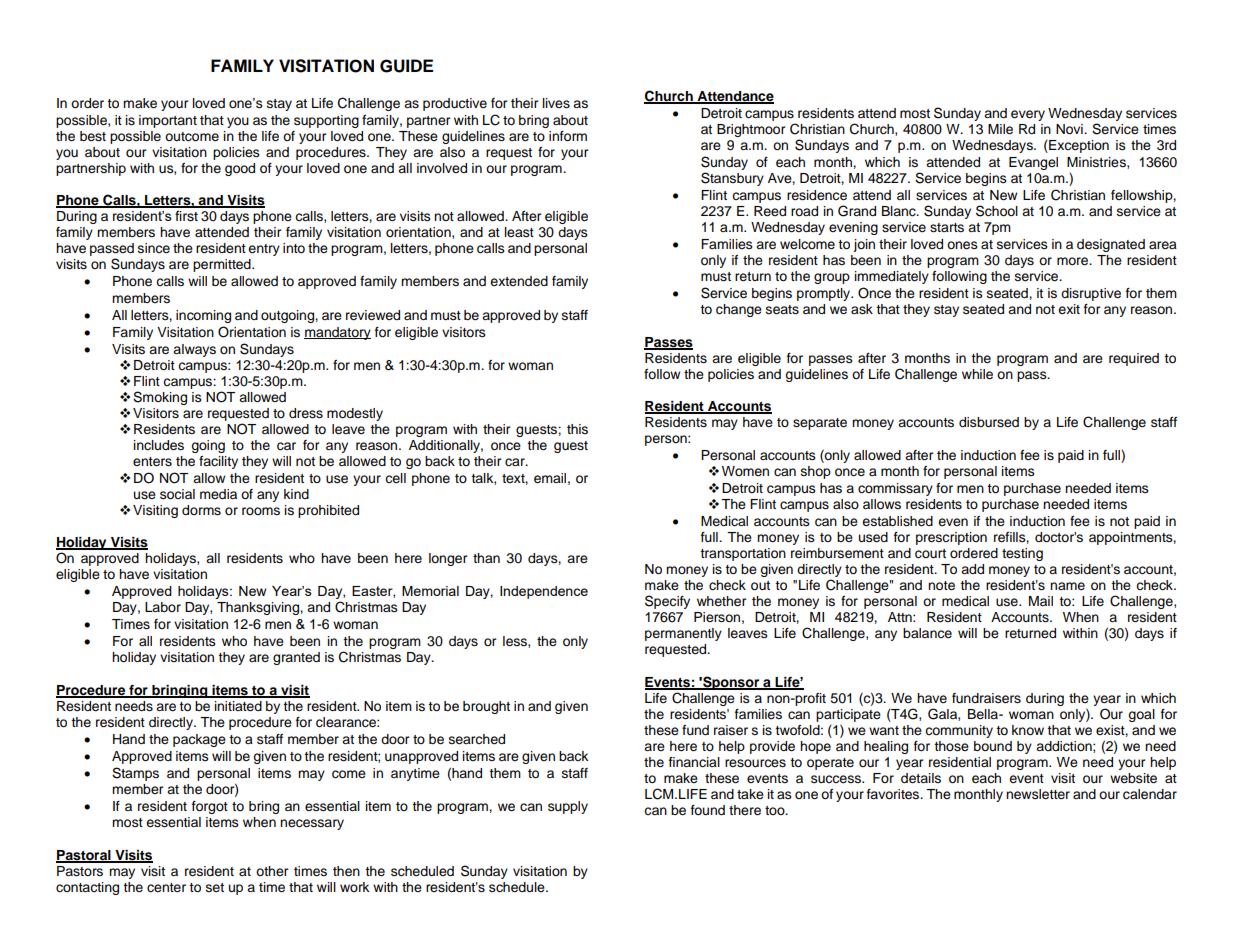 Image resolution: width=1233 pixels, height=952 pixels. Describe the element at coordinates (1038, 794) in the image. I see `newsletter` at that location.
